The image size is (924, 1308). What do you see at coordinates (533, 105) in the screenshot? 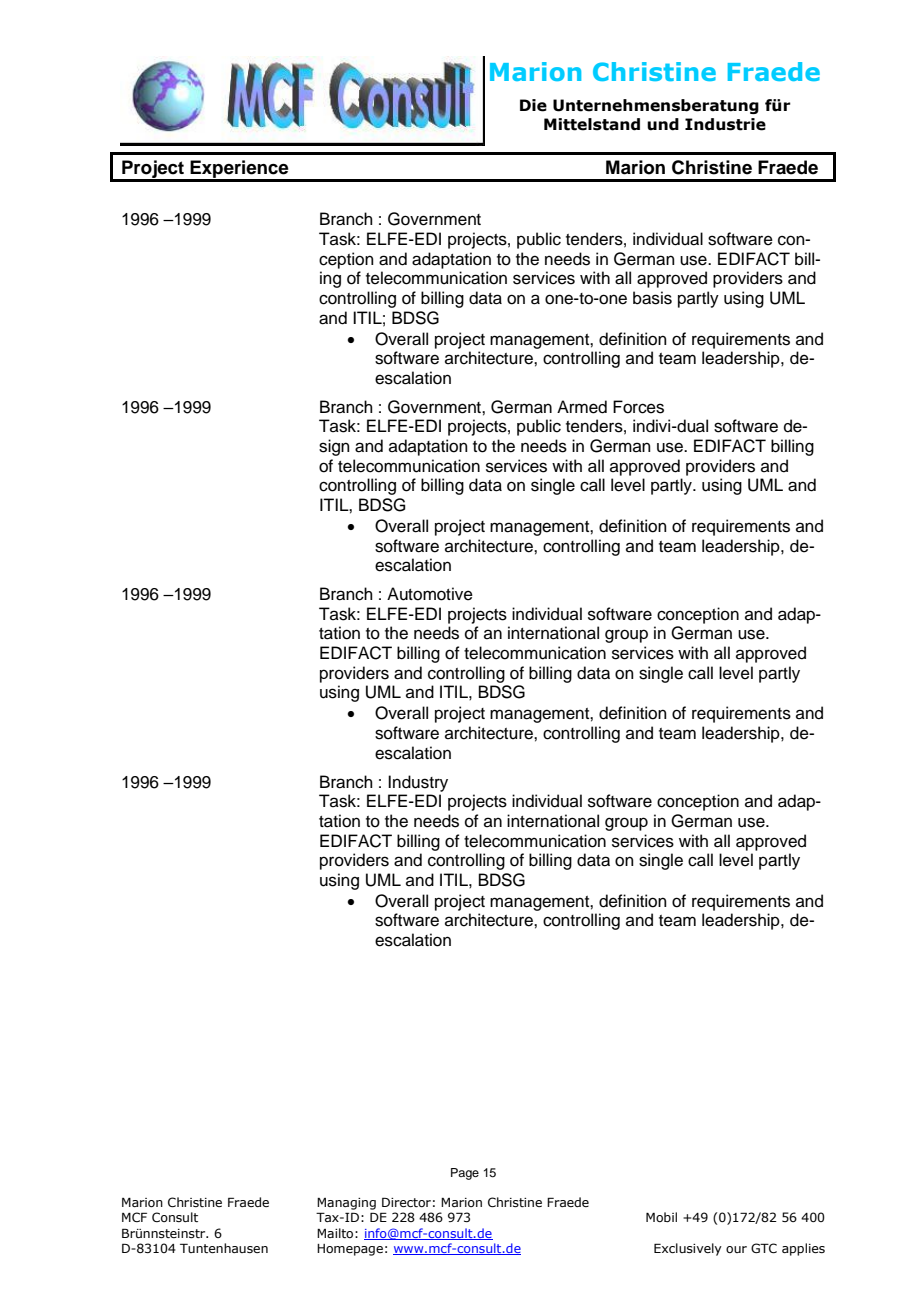
I see `Die` at bounding box center [533, 105].
